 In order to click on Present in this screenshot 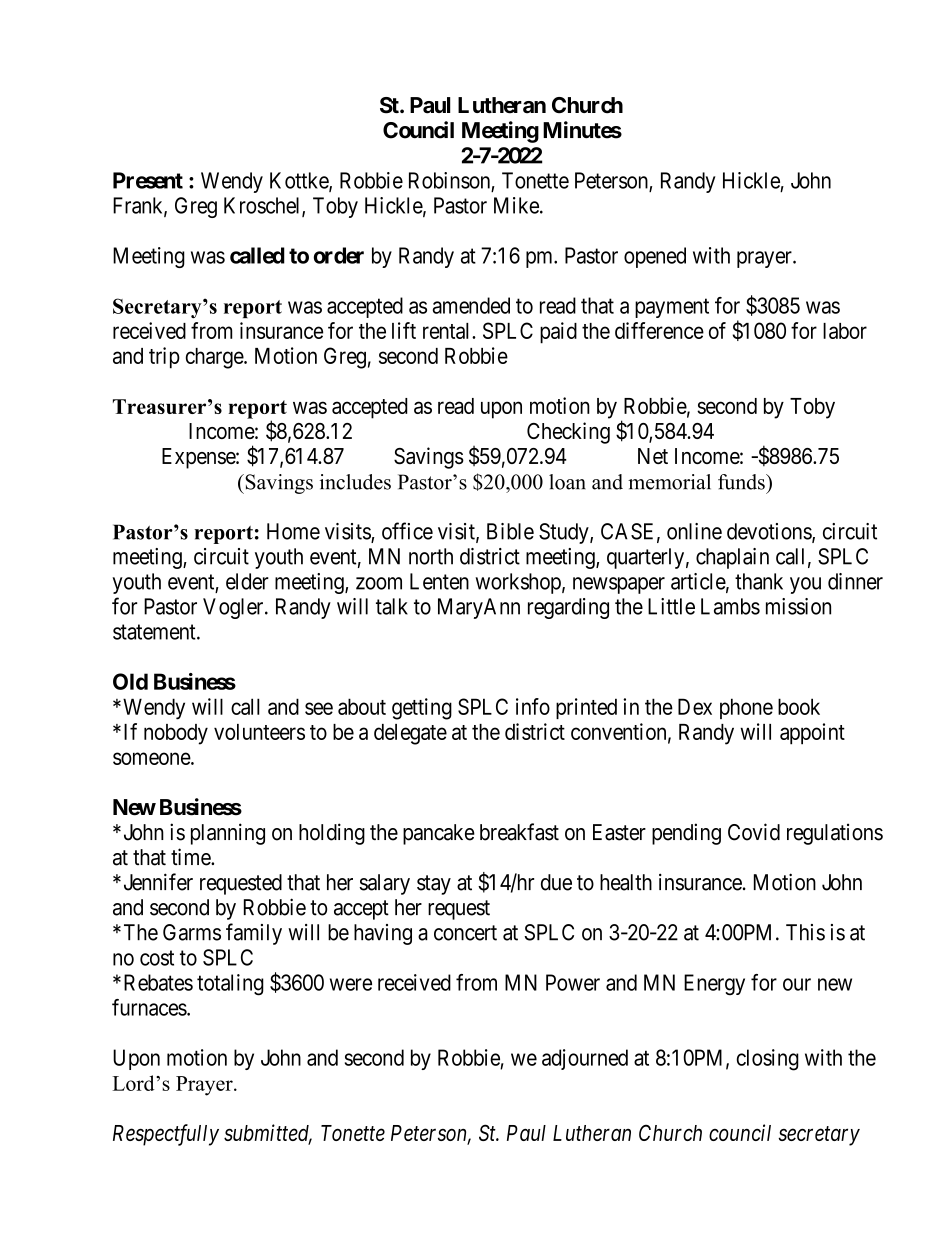, I will do `click(148, 180)`.
